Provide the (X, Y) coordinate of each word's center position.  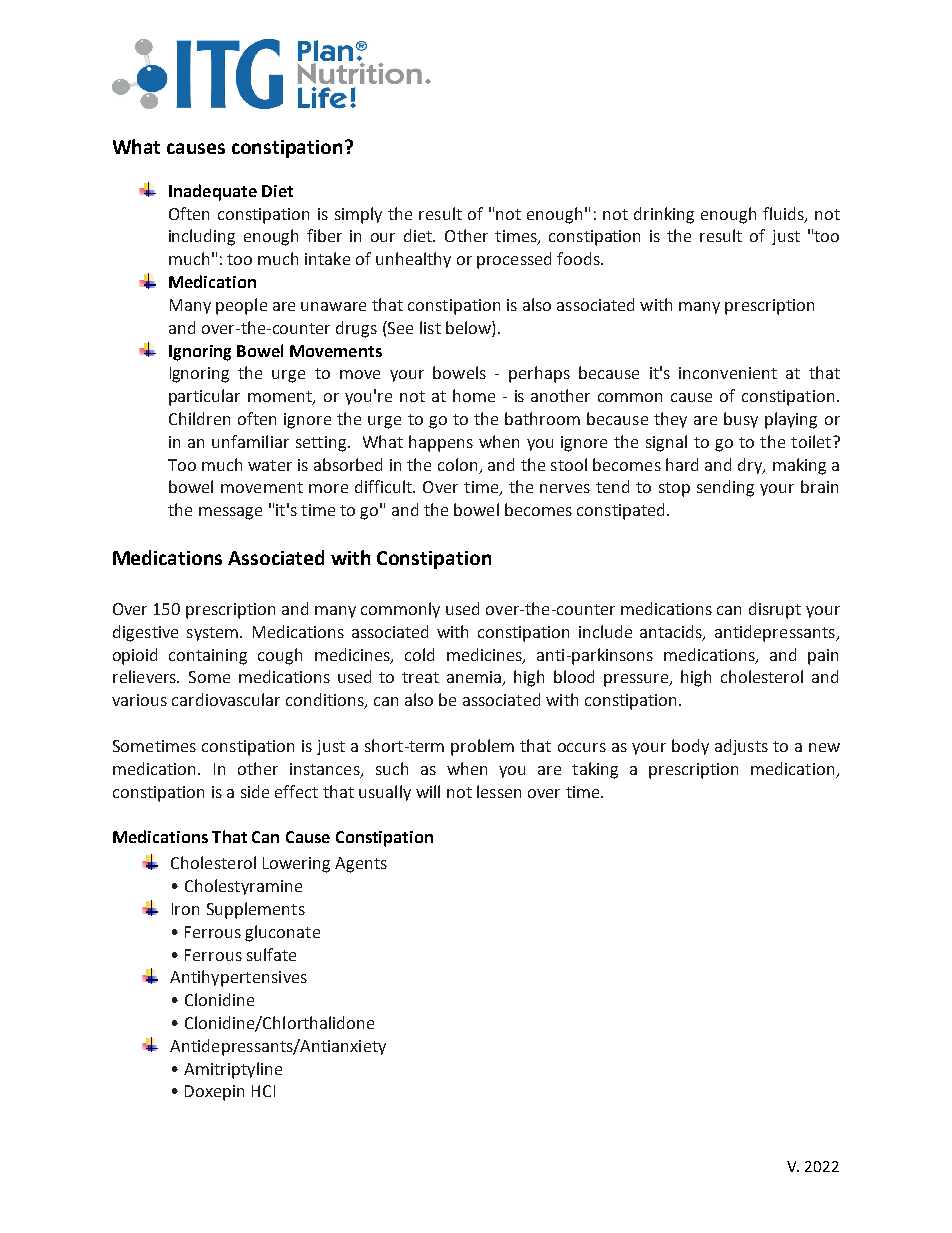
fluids (784, 214)
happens (441, 443)
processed (514, 260)
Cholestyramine (243, 887)
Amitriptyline (233, 1070)
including (202, 237)
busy (741, 420)
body (690, 747)
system (214, 634)
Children (199, 418)
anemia (475, 678)
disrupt (775, 610)
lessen (499, 791)
